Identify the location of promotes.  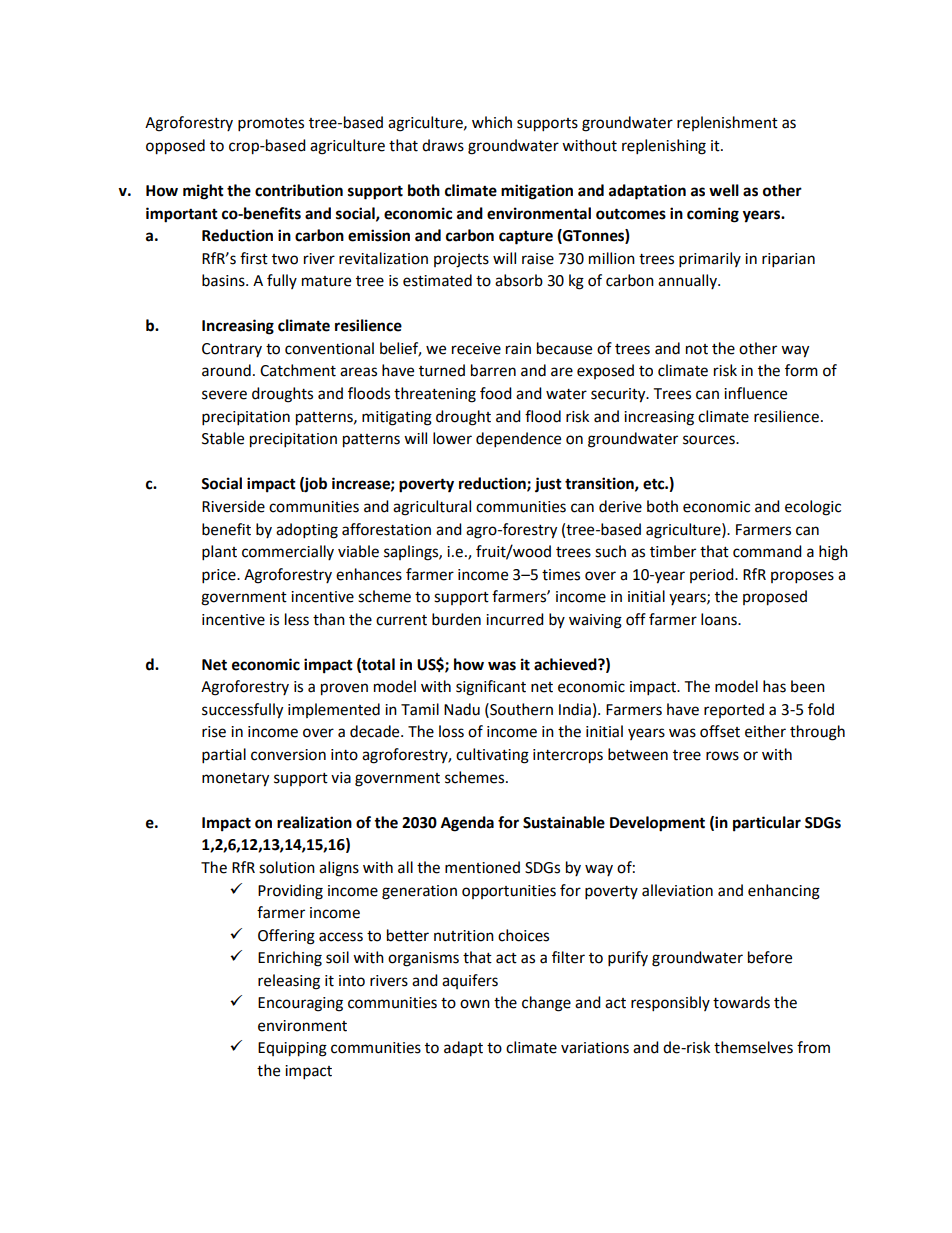
(271, 125).
